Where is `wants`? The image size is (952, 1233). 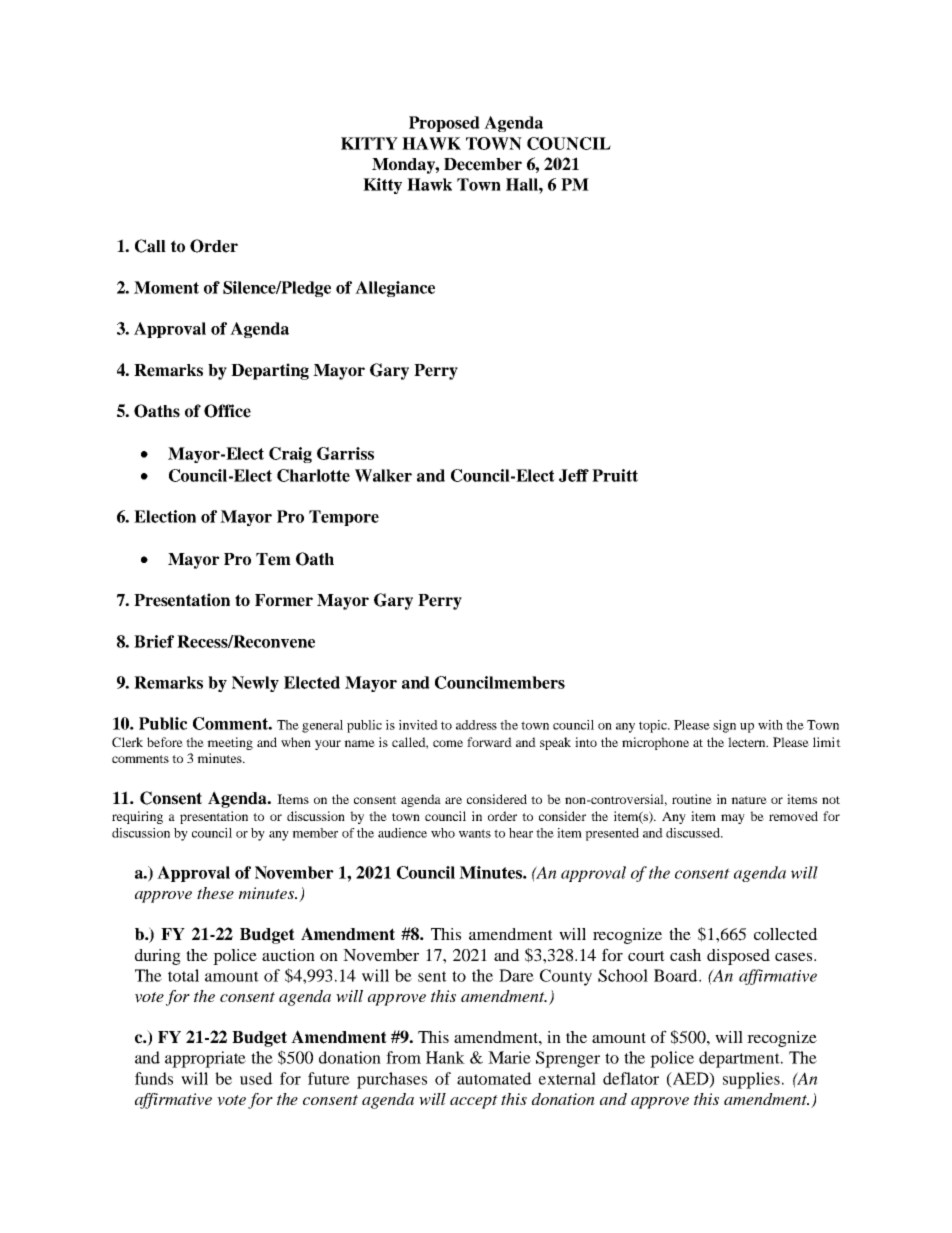
wants is located at coordinates (475, 833).
